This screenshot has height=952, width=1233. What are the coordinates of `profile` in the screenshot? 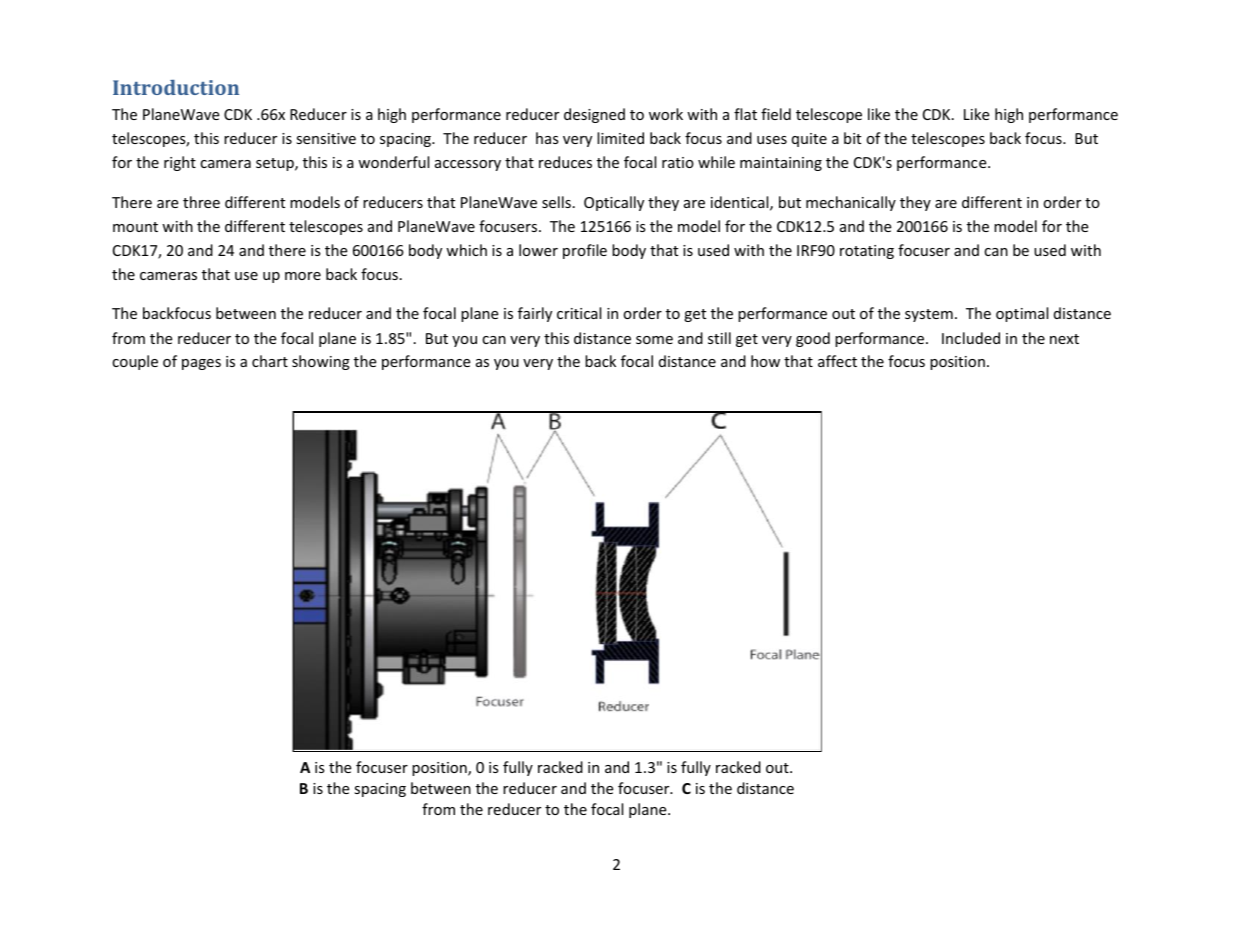 It's located at (585, 251).
